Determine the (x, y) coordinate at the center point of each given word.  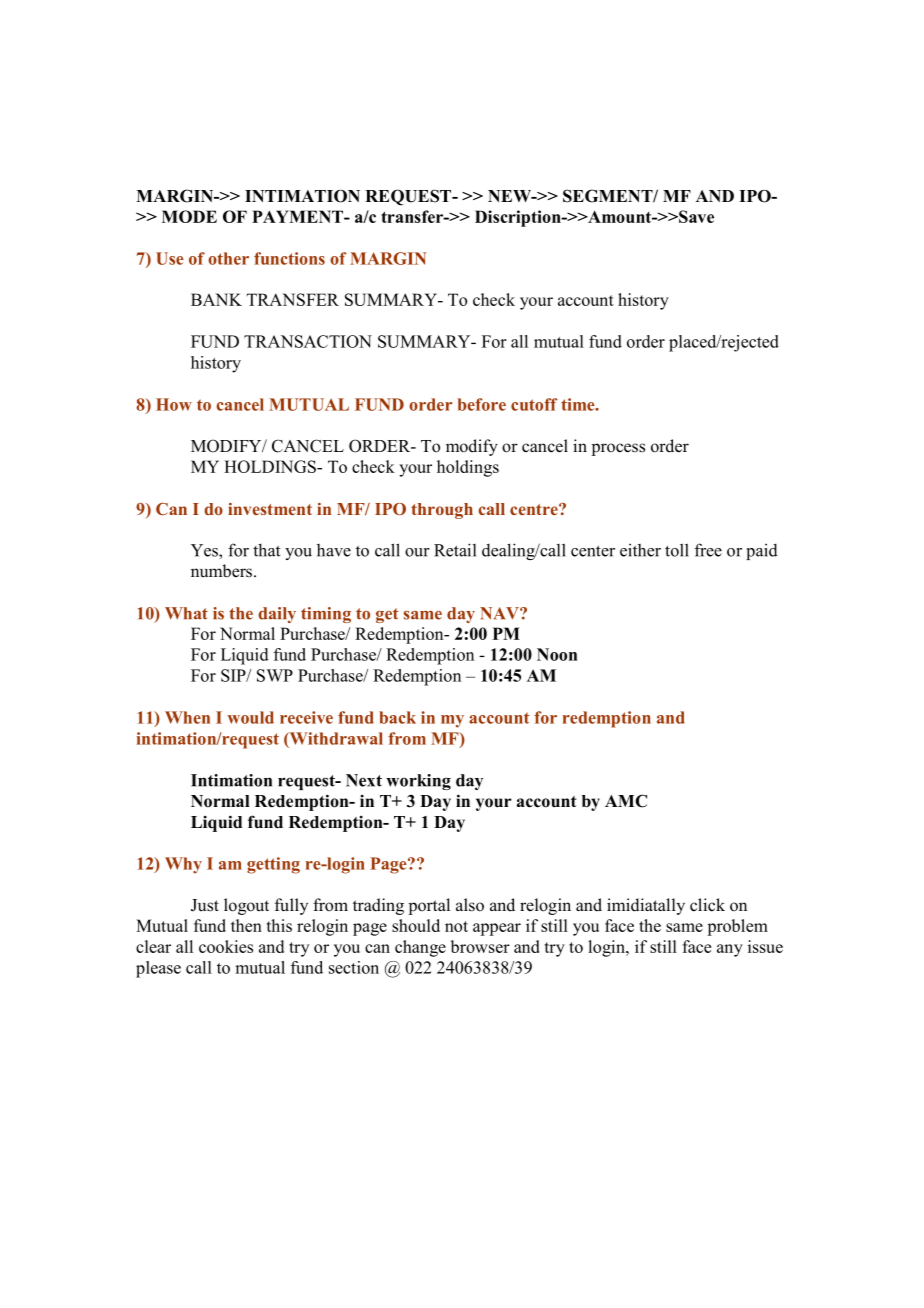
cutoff (534, 404)
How (174, 404)
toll (677, 550)
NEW (510, 196)
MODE (189, 216)
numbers (223, 571)
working (418, 782)
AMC (626, 801)
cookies (226, 946)
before (482, 404)
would (250, 717)
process (618, 449)
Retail (455, 550)
